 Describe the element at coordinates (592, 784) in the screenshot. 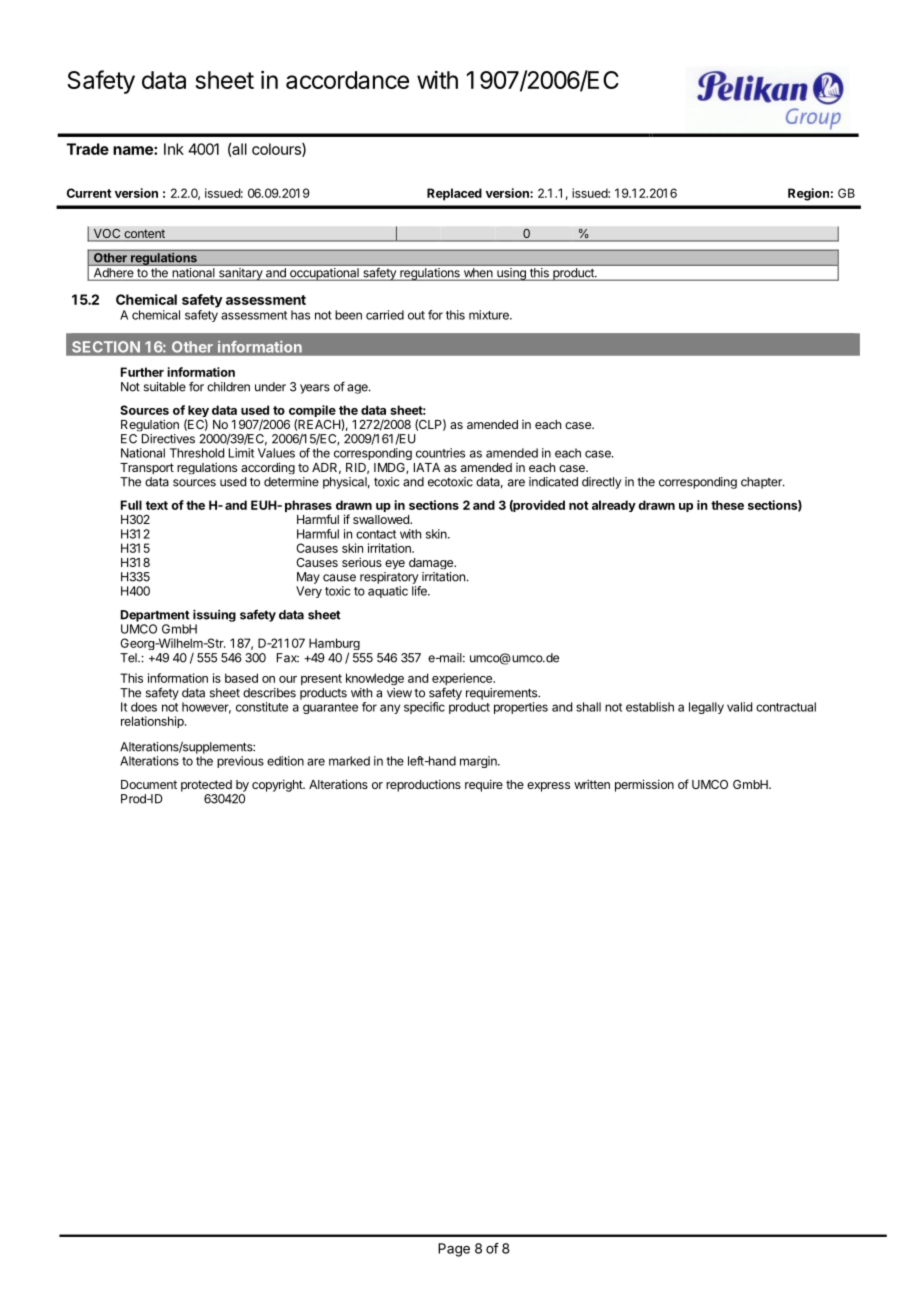

I see `written` at that location.
